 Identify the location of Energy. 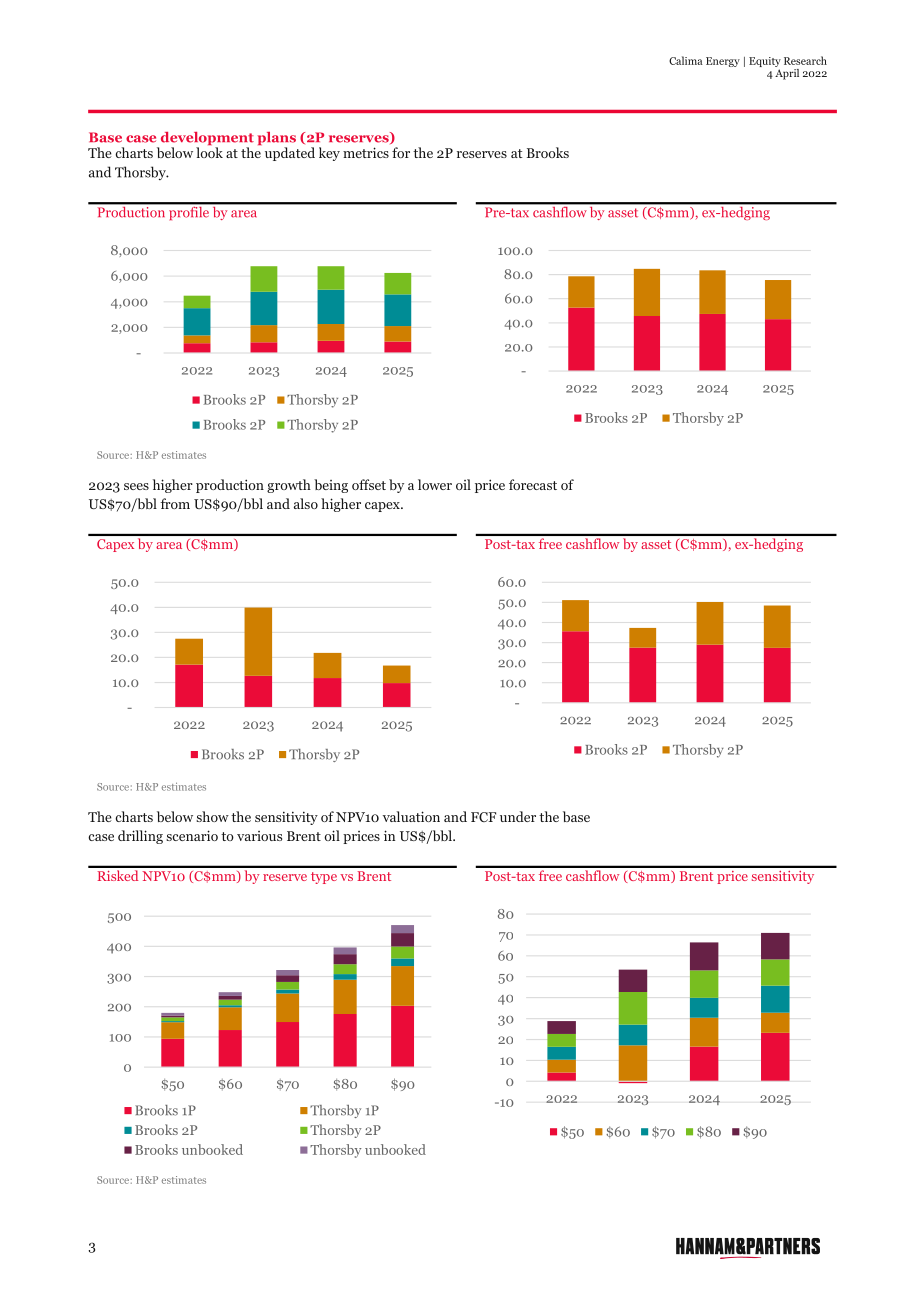
(723, 62).
